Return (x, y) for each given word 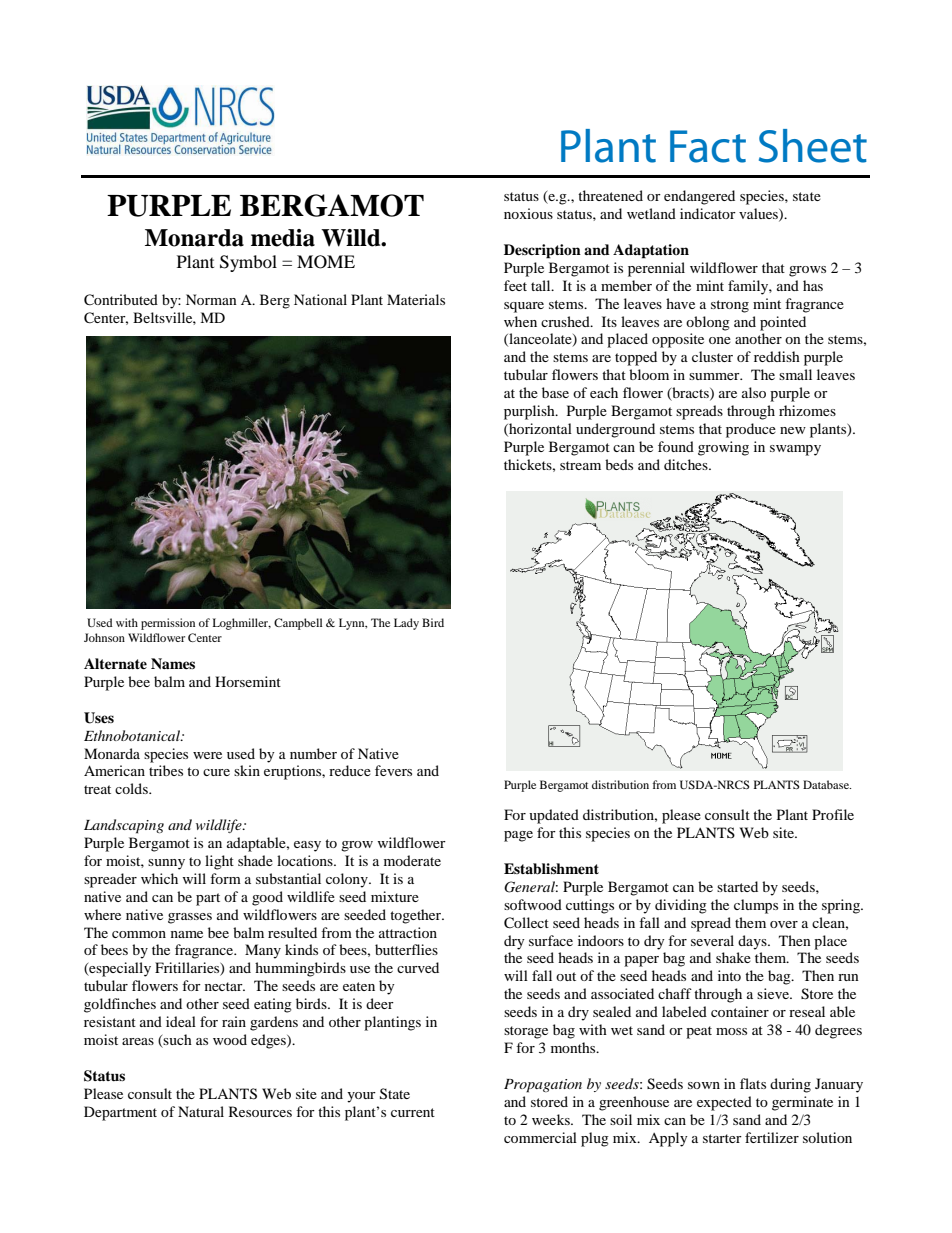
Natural (201, 1111)
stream (580, 465)
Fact (708, 146)
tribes (166, 770)
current (413, 1112)
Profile (833, 814)
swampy (795, 450)
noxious (528, 213)
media (283, 238)
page (518, 836)
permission (168, 624)
